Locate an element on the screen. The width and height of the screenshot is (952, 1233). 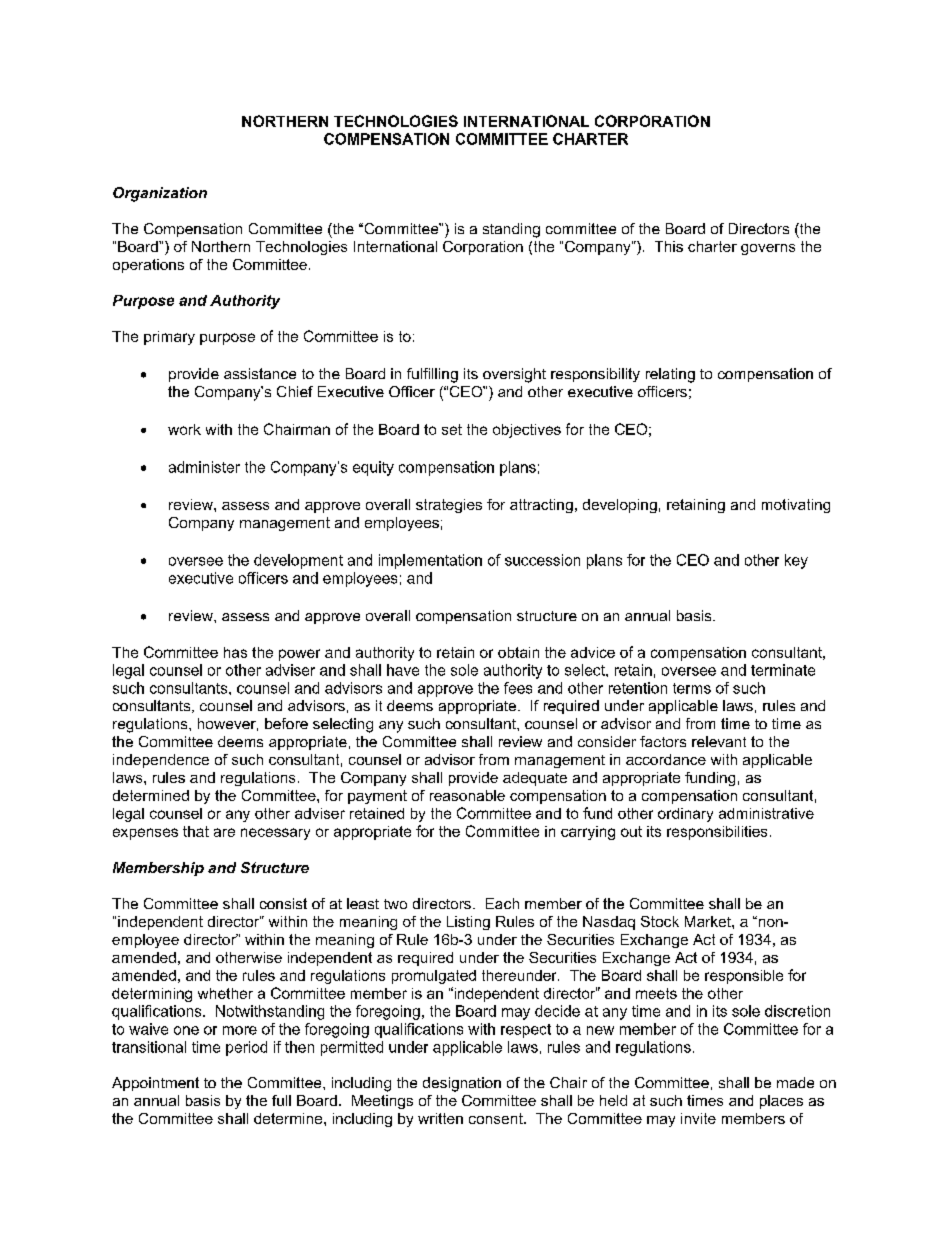
fulfilling is located at coordinates (432, 375).
